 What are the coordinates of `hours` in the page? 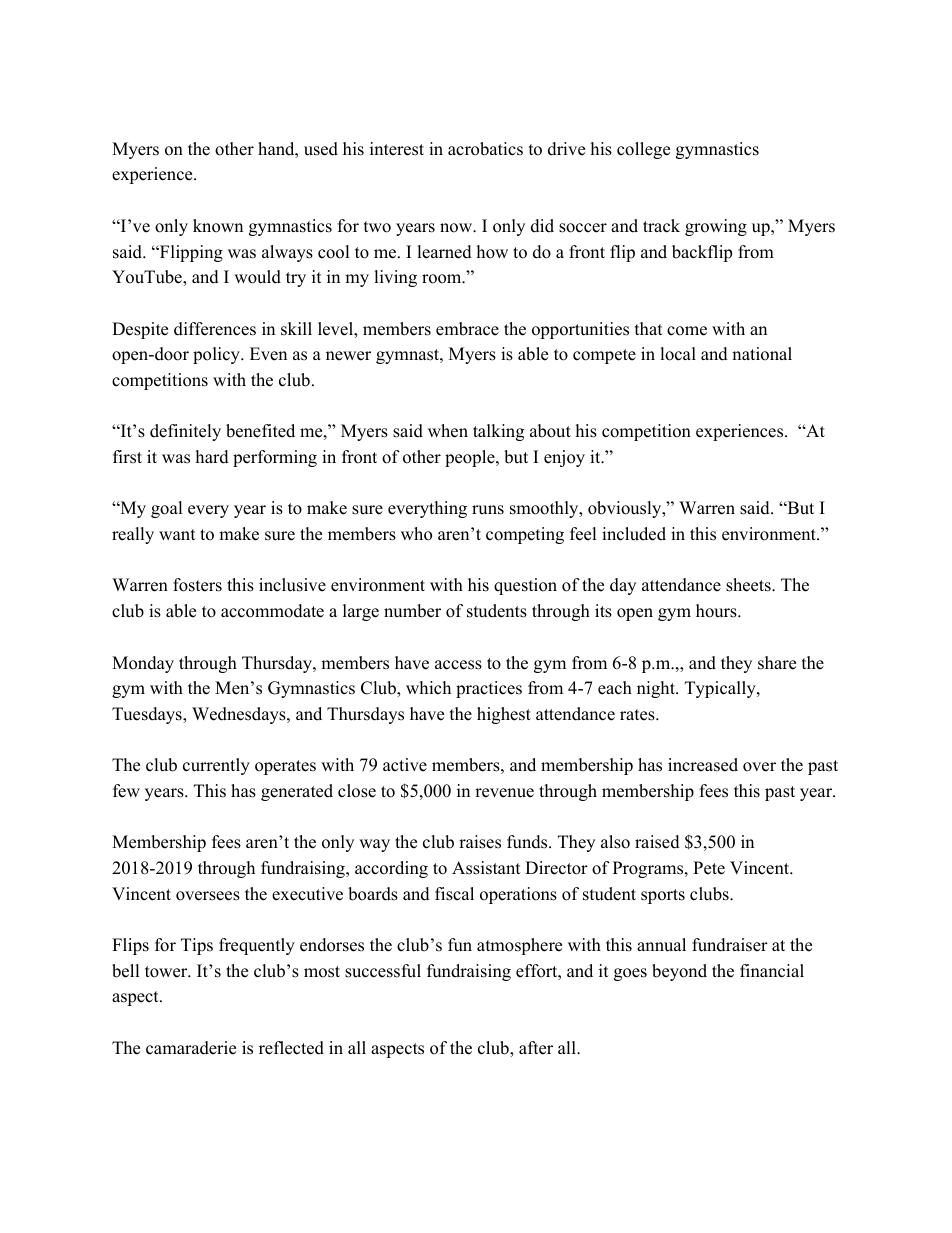 It's located at (717, 611).
